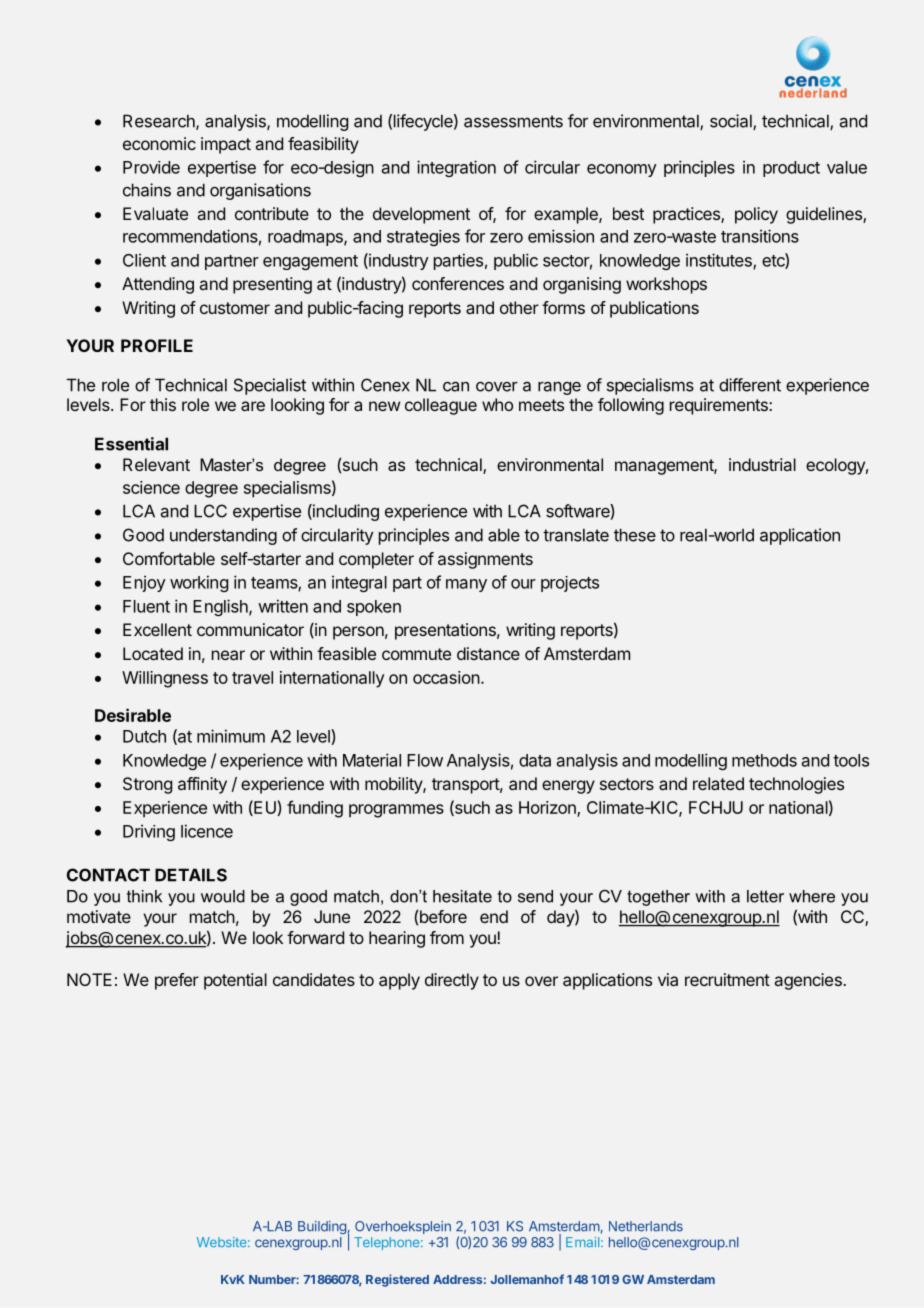  What do you see at coordinates (762, 464) in the screenshot?
I see `industrial` at bounding box center [762, 464].
